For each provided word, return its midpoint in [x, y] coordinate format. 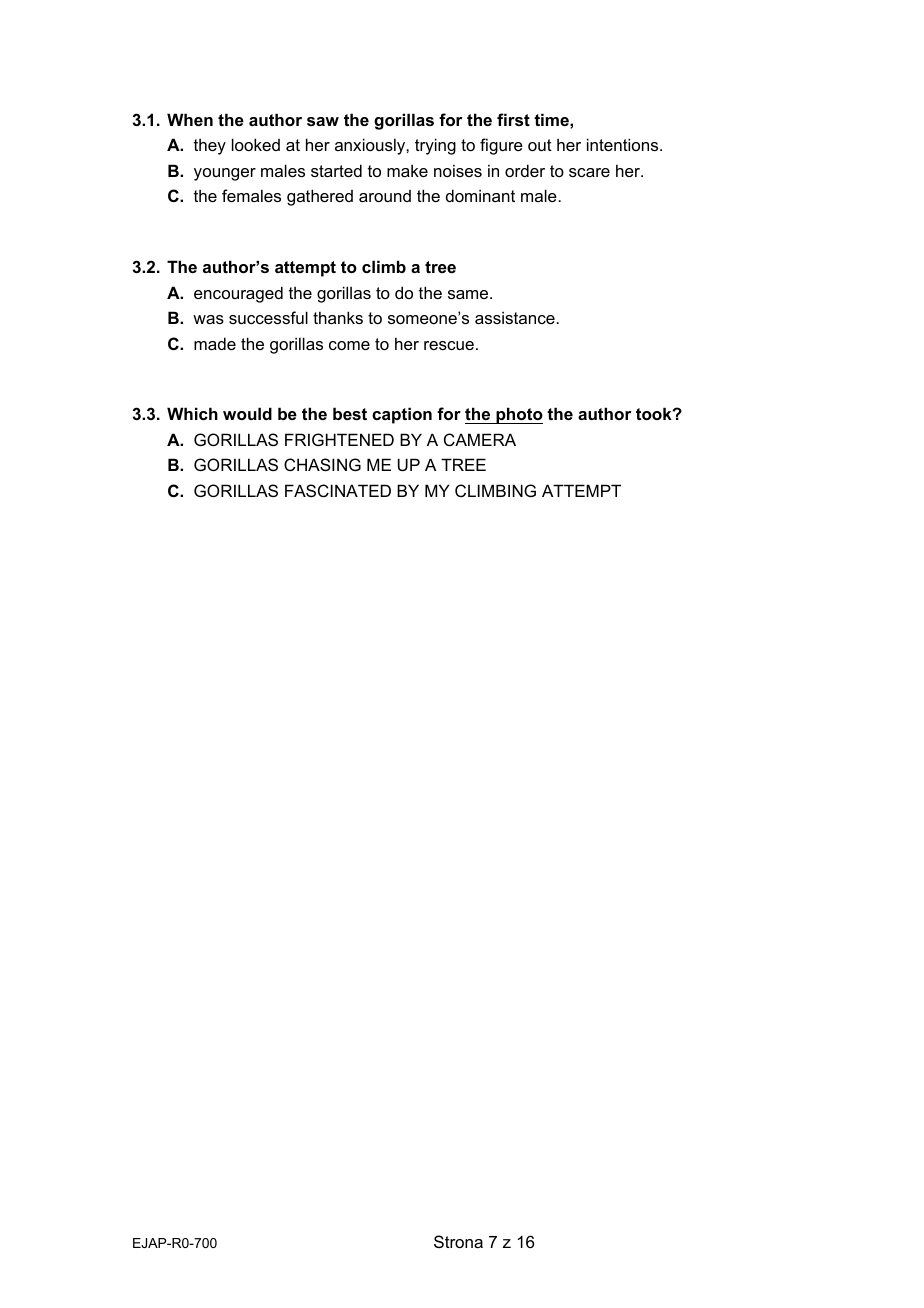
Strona [458, 1241]
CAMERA [480, 439]
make [407, 170]
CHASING [322, 464]
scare [589, 172]
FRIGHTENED [339, 439]
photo [518, 415]
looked [256, 144]
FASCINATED [338, 490]
